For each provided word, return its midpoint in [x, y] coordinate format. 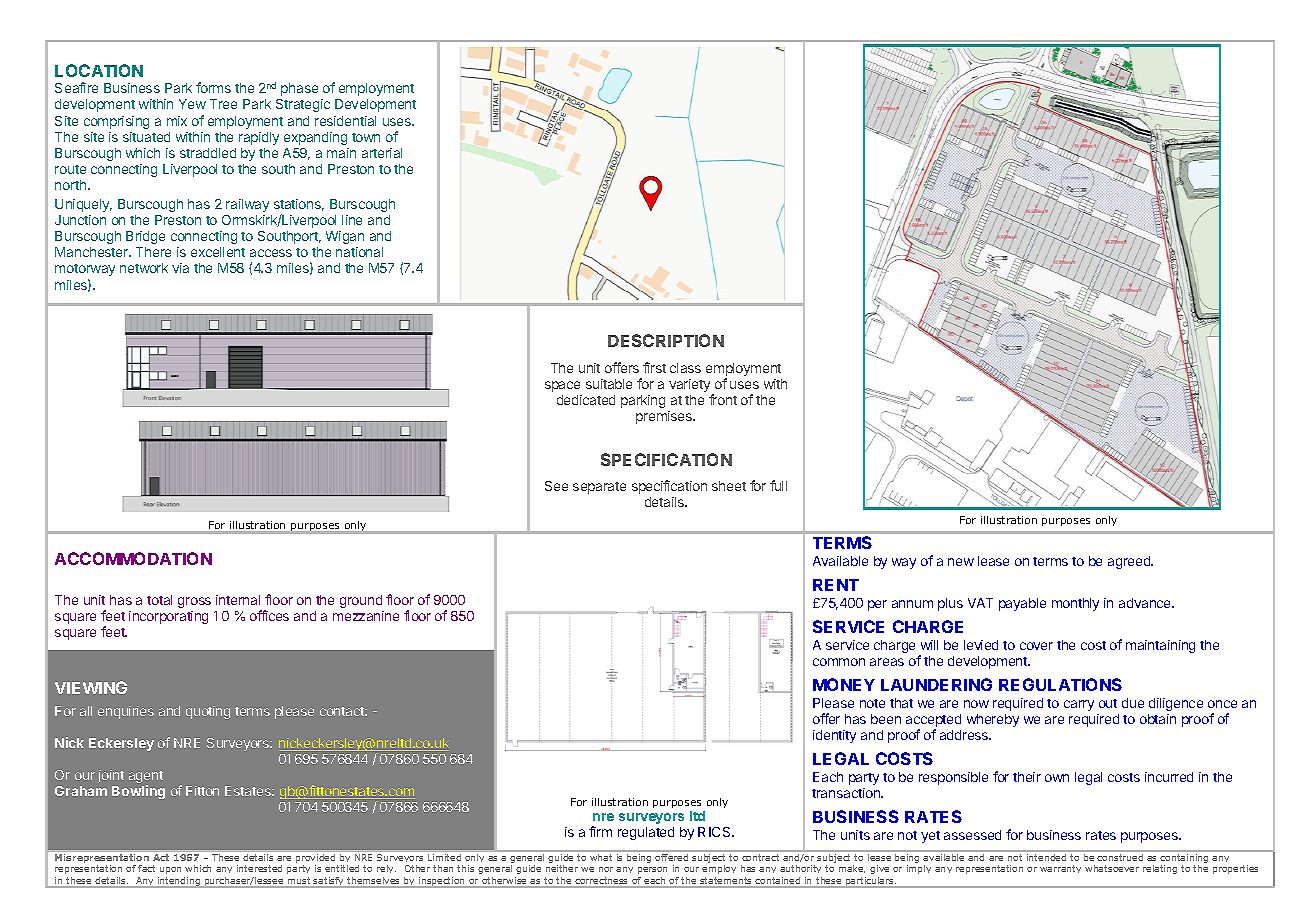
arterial [382, 153]
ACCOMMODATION [133, 558]
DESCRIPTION [666, 340]
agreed [1130, 562]
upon [170, 870]
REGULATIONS [1060, 684]
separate [599, 488]
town [366, 137]
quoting [208, 712]
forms [213, 87]
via [180, 268]
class [685, 368]
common [839, 662]
